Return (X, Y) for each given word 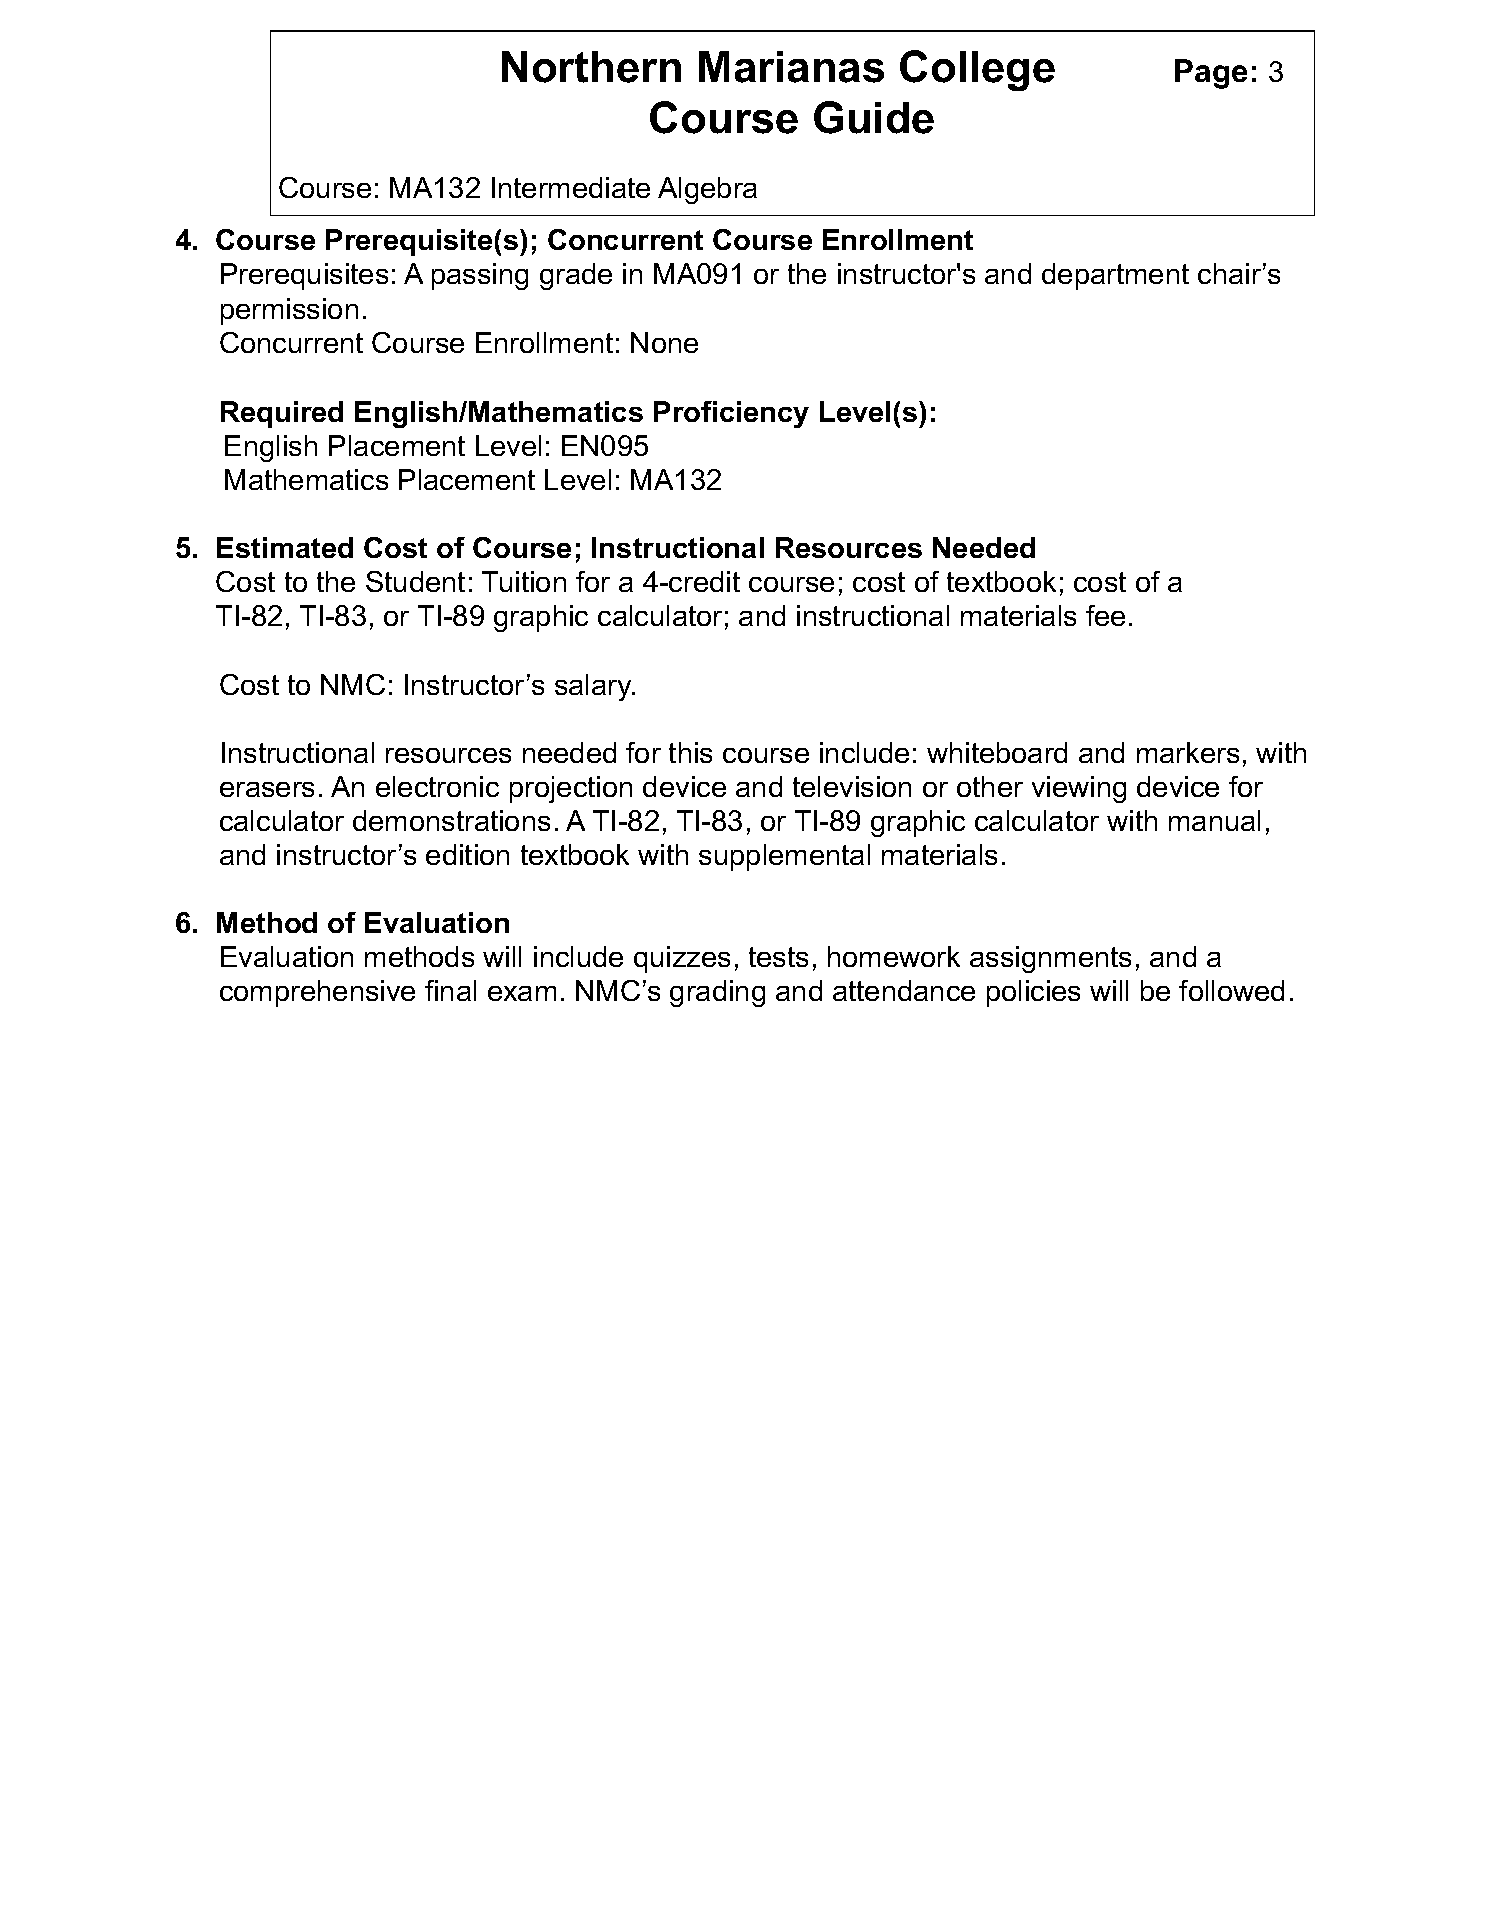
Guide (874, 117)
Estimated (285, 547)
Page (1211, 74)
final (450, 990)
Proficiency (731, 414)
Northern (591, 67)
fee (1105, 615)
